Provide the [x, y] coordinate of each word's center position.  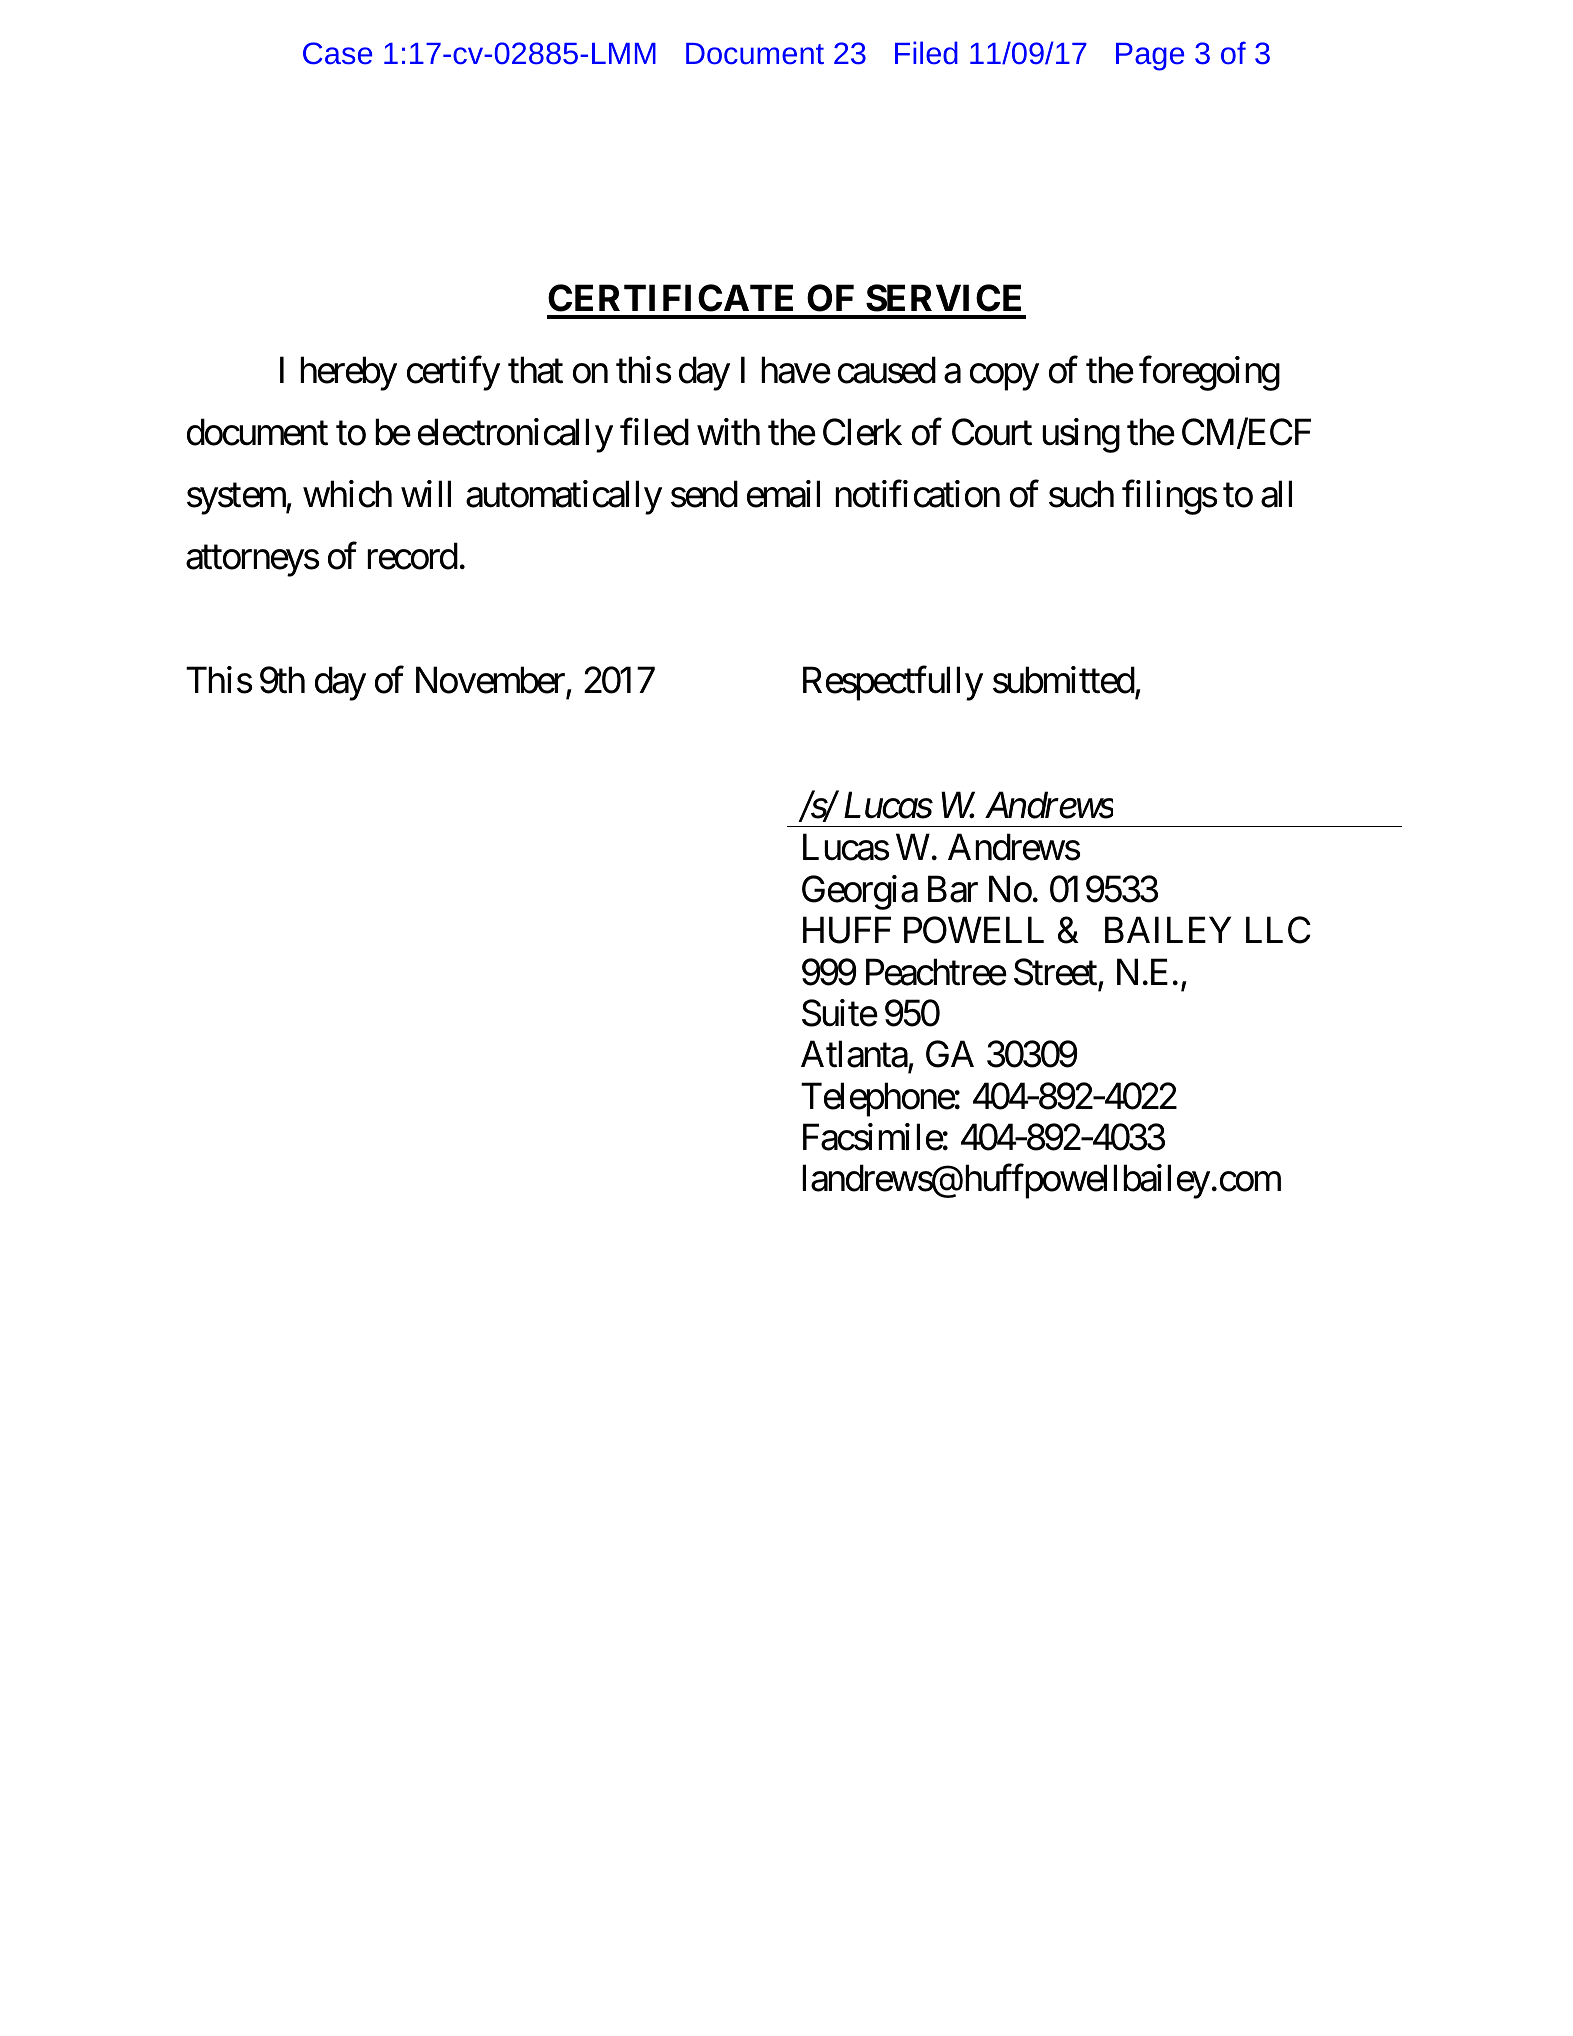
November [491, 682]
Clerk [862, 432]
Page [1150, 57]
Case [337, 53]
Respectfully [893, 684]
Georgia [860, 892]
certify [453, 373]
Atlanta [854, 1054]
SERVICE [943, 298]
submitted [1064, 682]
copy [1004, 377]
